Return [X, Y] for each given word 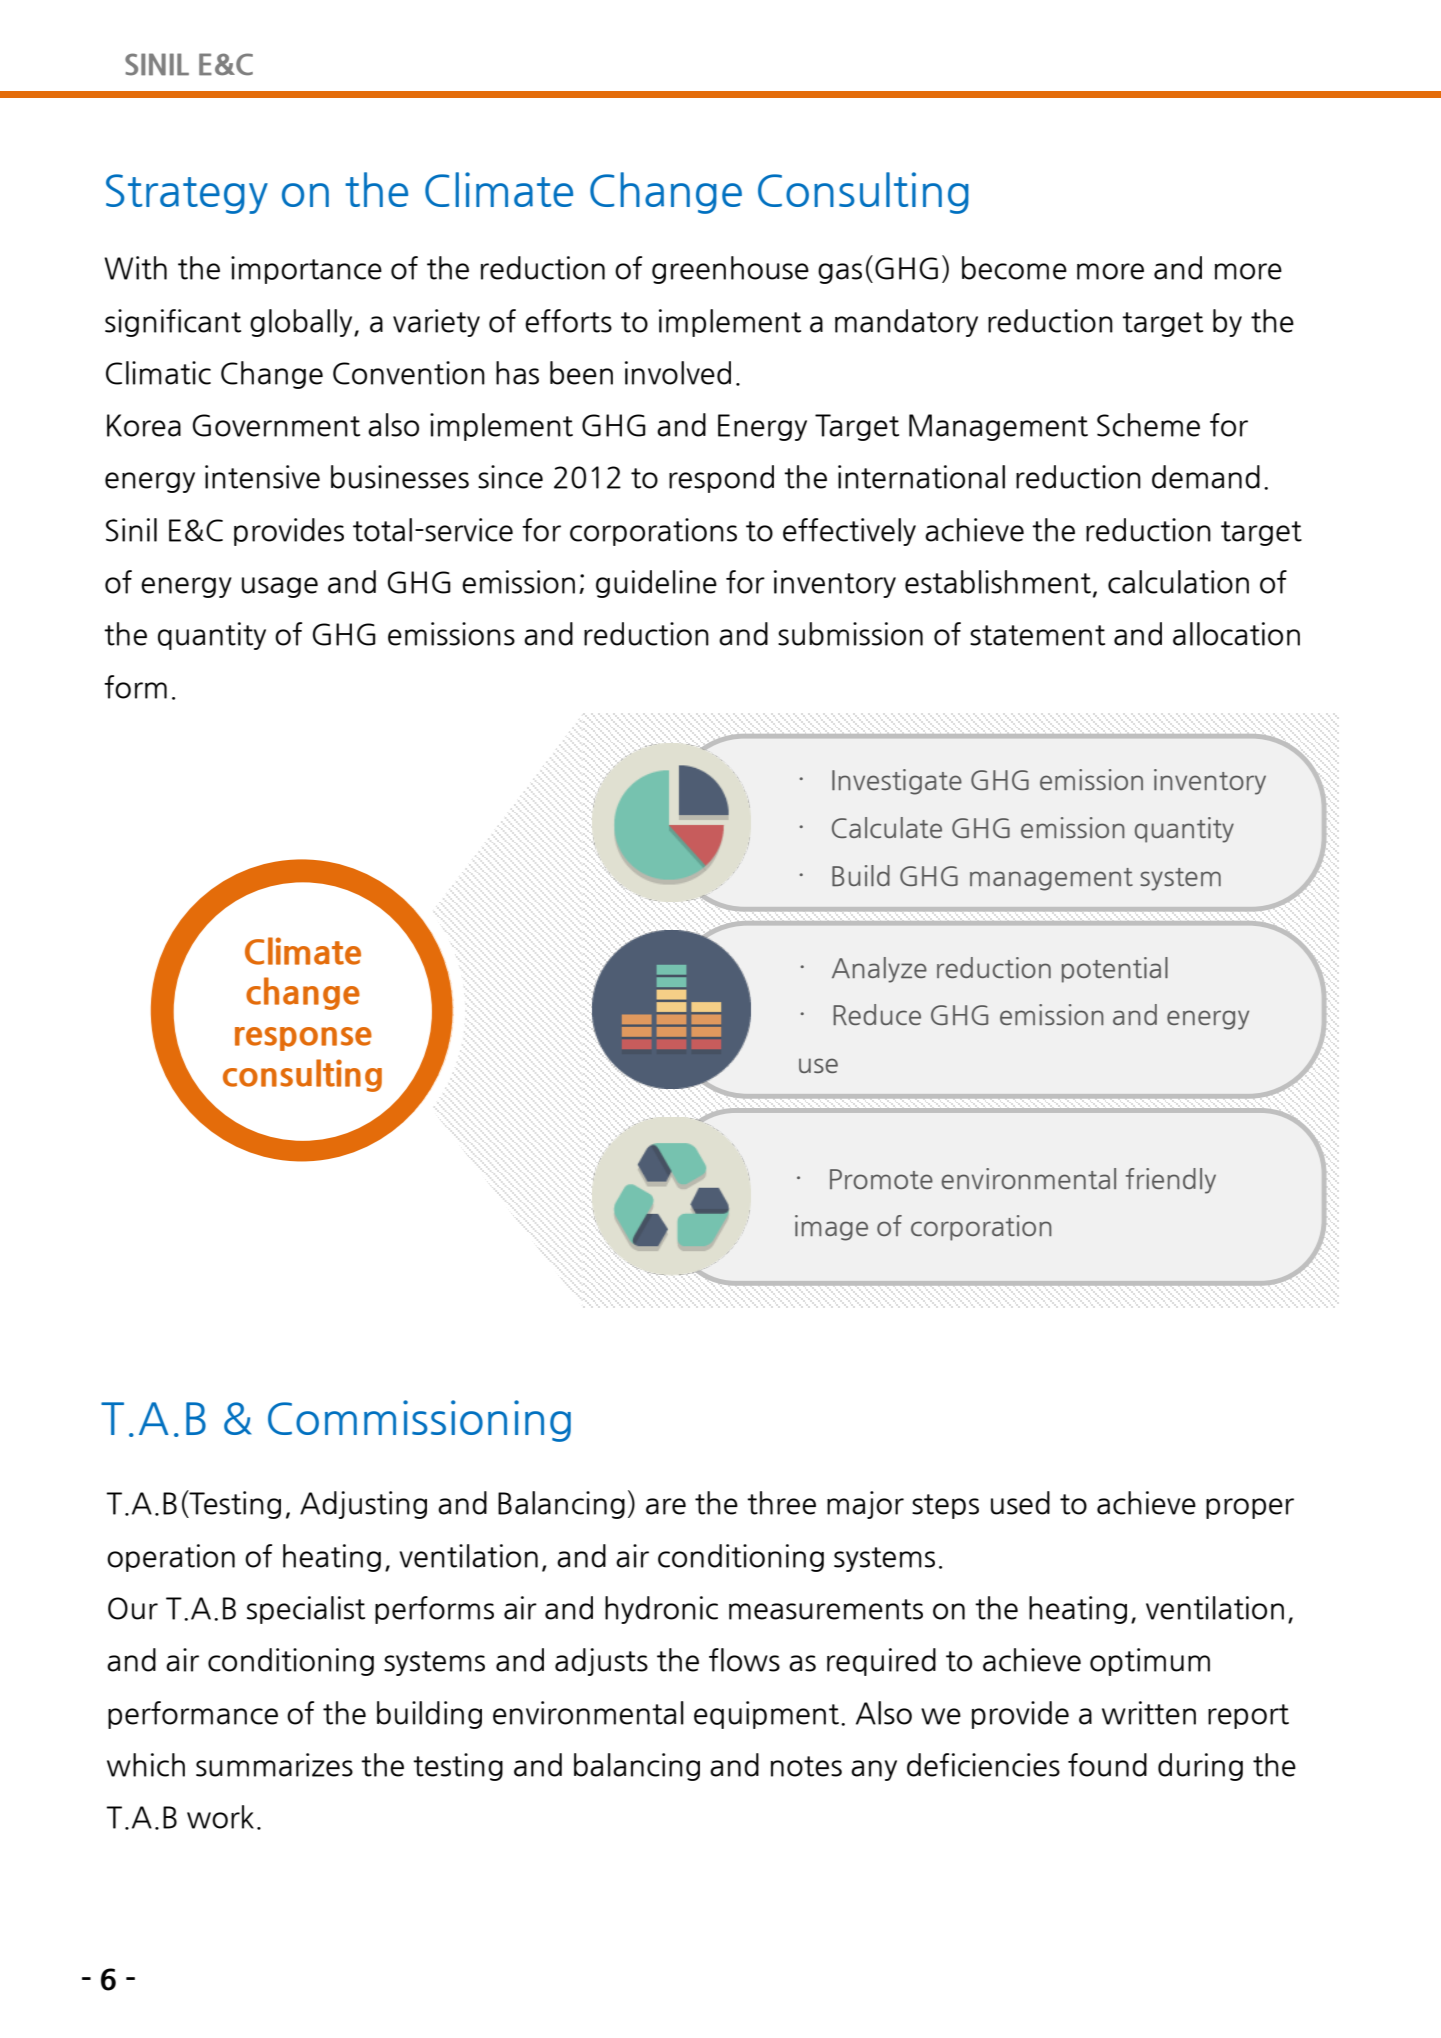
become [1014, 268]
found [1107, 1765]
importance [306, 270]
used [1020, 1503]
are [666, 1506]
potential [1115, 970]
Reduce [877, 1014]
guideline [656, 584]
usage [280, 587]
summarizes [274, 1765]
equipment [766, 1715]
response [303, 1039]
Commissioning [419, 1421]
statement [1037, 635]
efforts [568, 321]
